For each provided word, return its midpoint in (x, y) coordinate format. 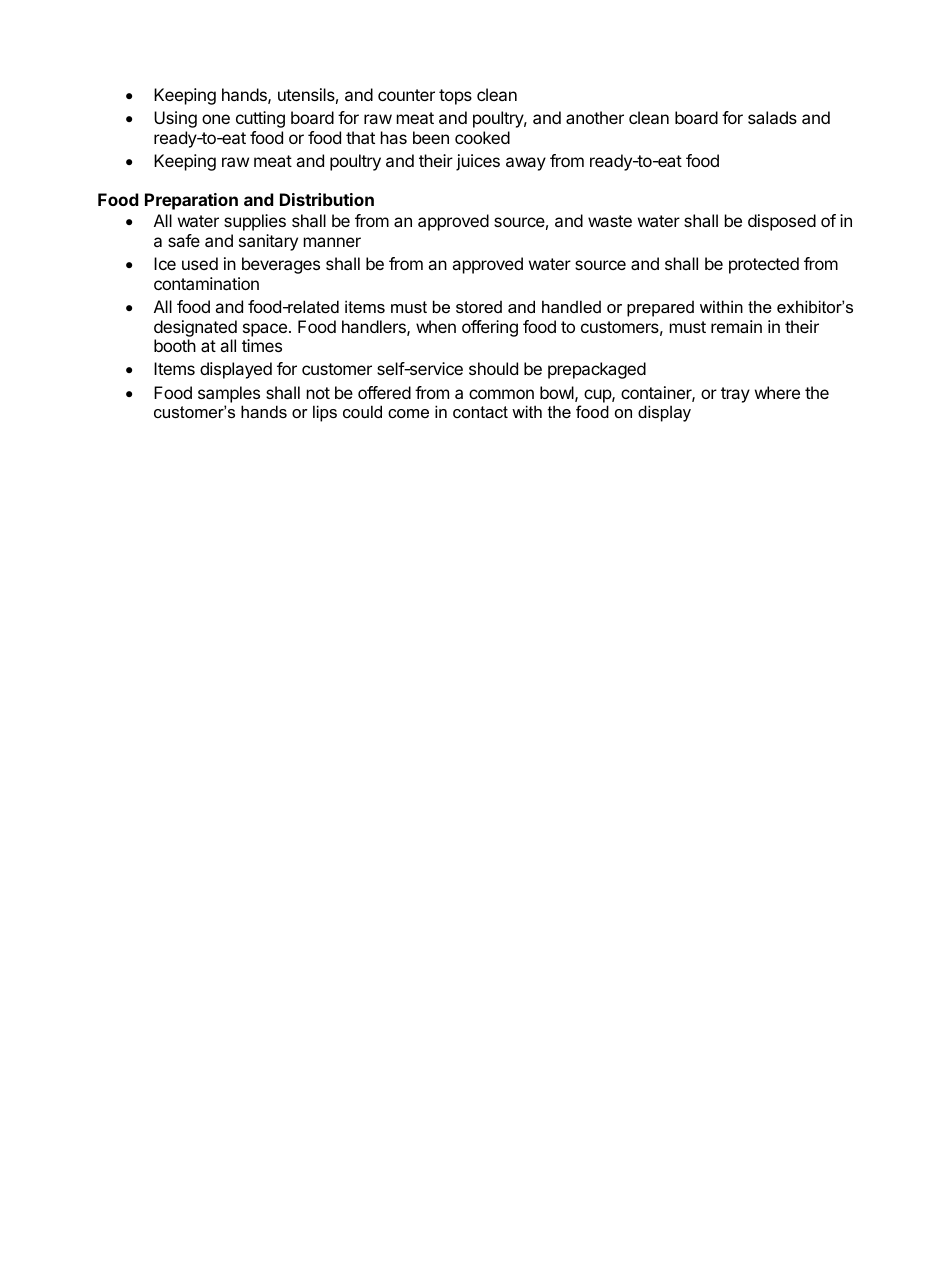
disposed (782, 222)
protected (764, 265)
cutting (260, 119)
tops (455, 97)
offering (490, 328)
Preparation (191, 201)
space (265, 330)
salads (772, 117)
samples (229, 394)
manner (332, 242)
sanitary (268, 242)
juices (478, 162)
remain (736, 326)
